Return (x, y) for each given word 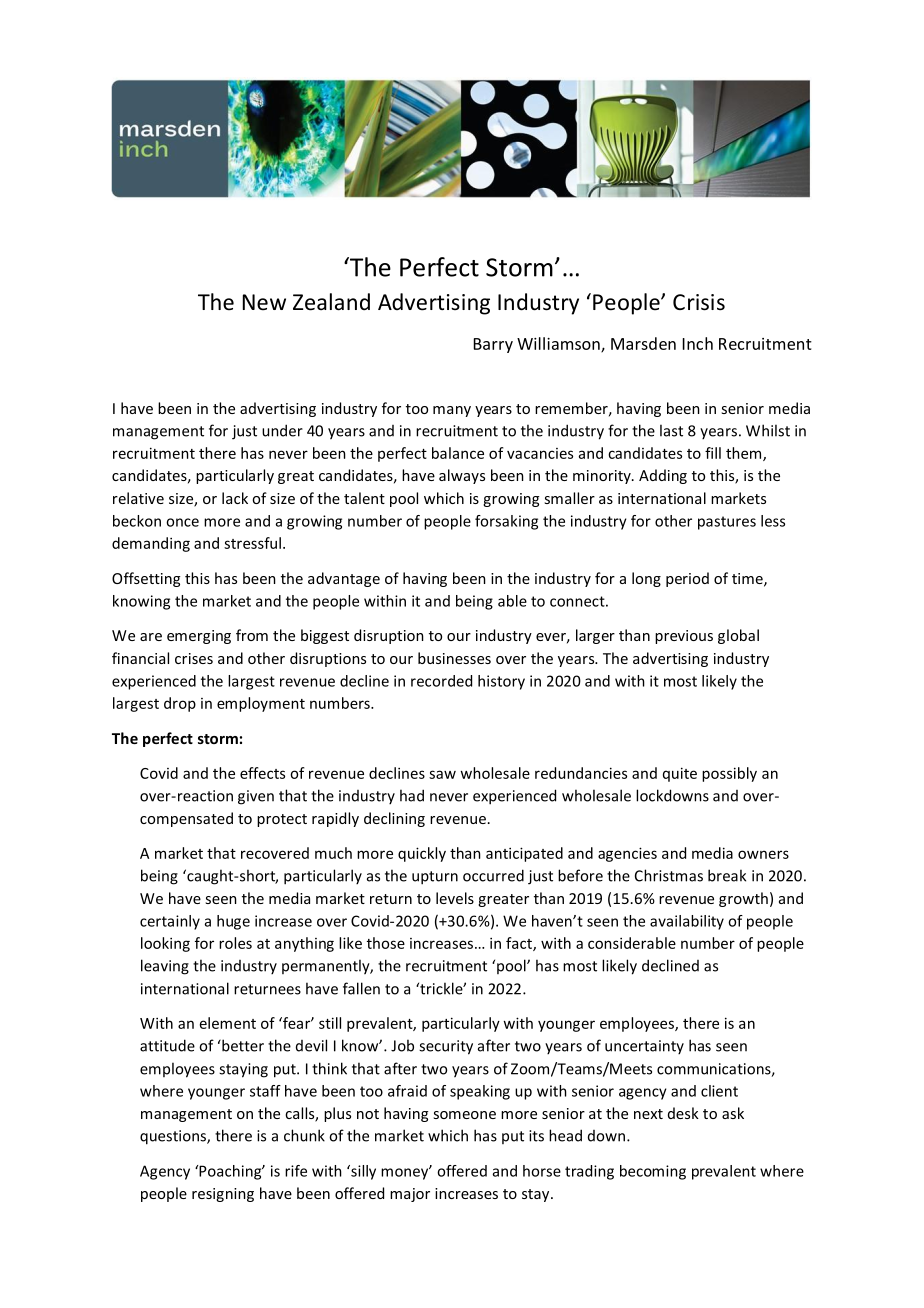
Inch (697, 343)
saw (442, 774)
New (264, 302)
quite (680, 774)
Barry (493, 345)
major (410, 1195)
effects (262, 773)
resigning (223, 1195)
